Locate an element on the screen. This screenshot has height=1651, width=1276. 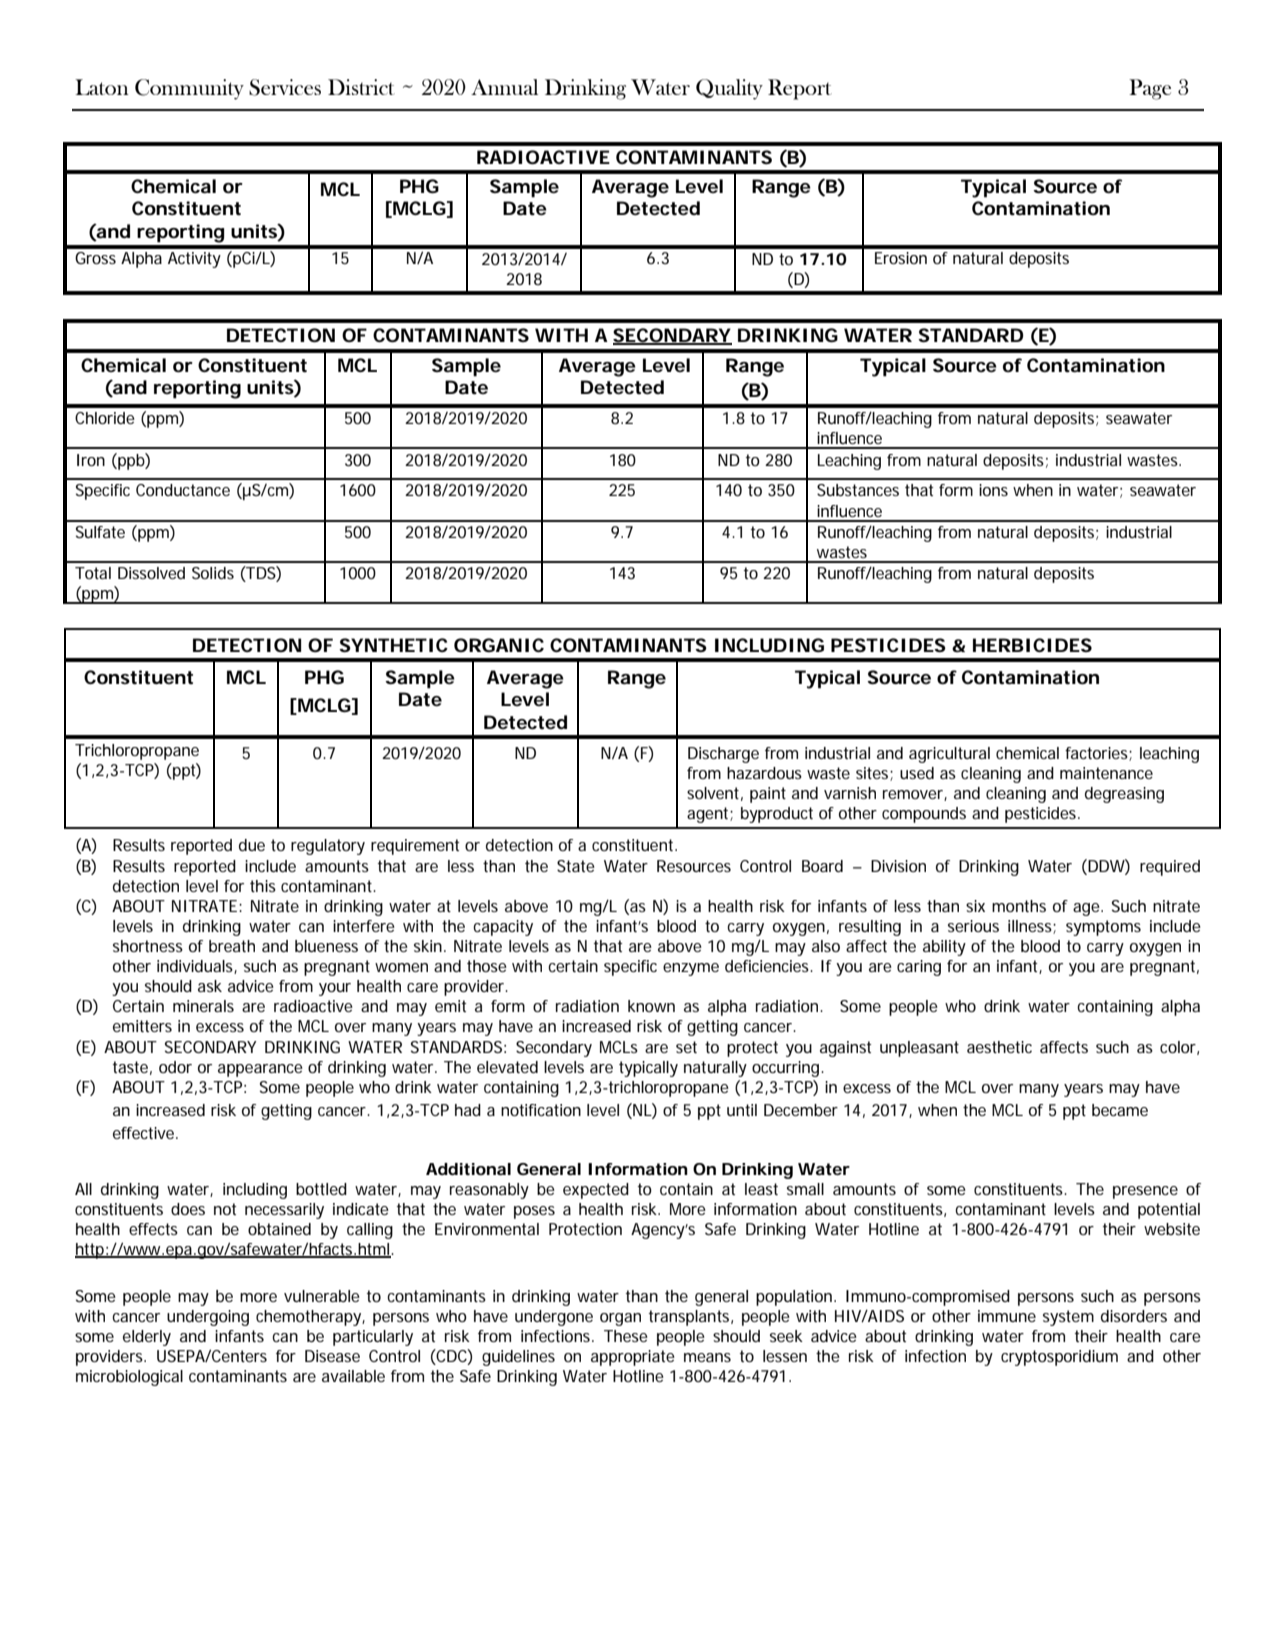
Discharge is located at coordinates (723, 755).
